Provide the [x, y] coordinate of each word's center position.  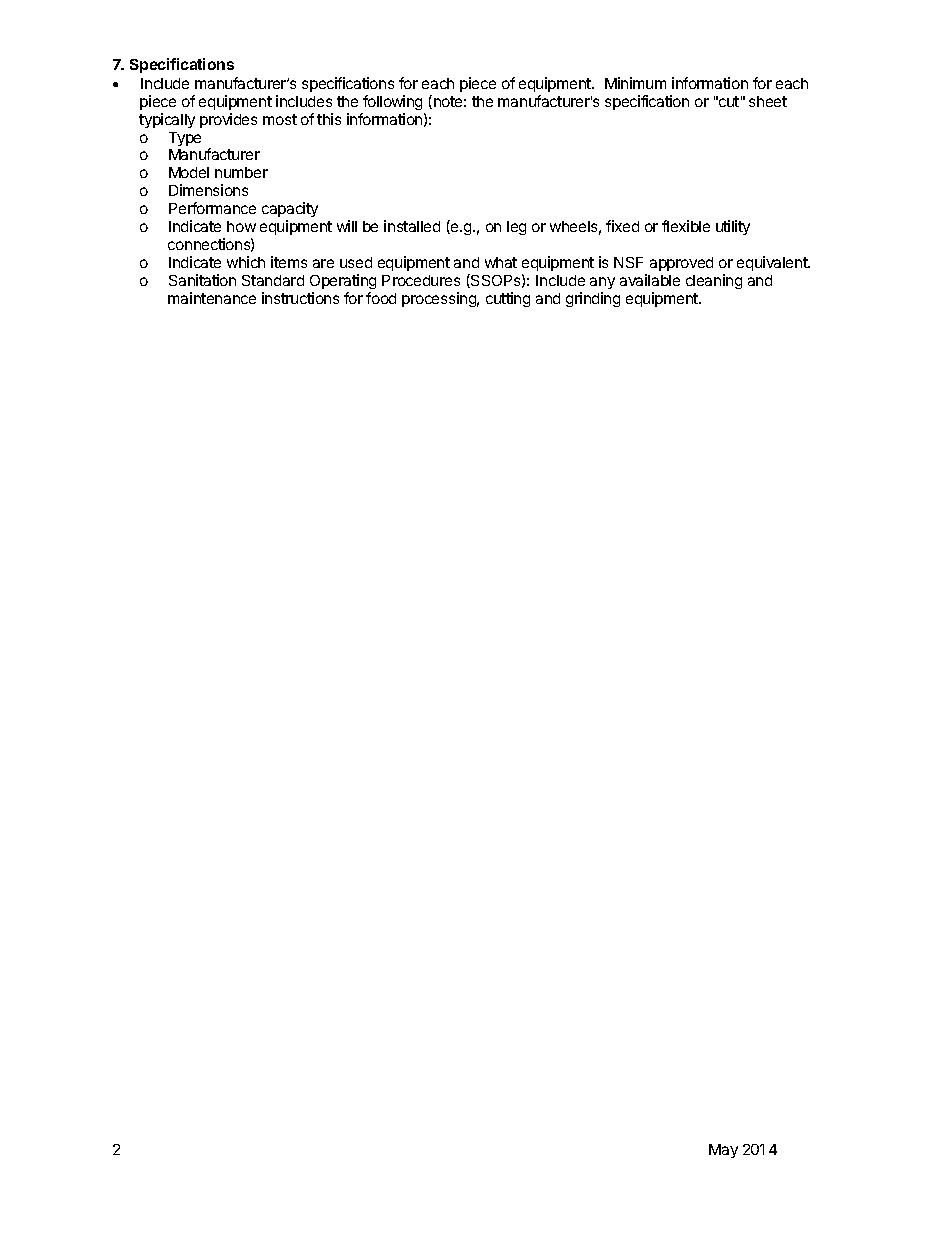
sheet [768, 101]
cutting [508, 299]
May [723, 1151]
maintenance [212, 298]
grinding [593, 299]
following [392, 102]
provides [228, 120]
